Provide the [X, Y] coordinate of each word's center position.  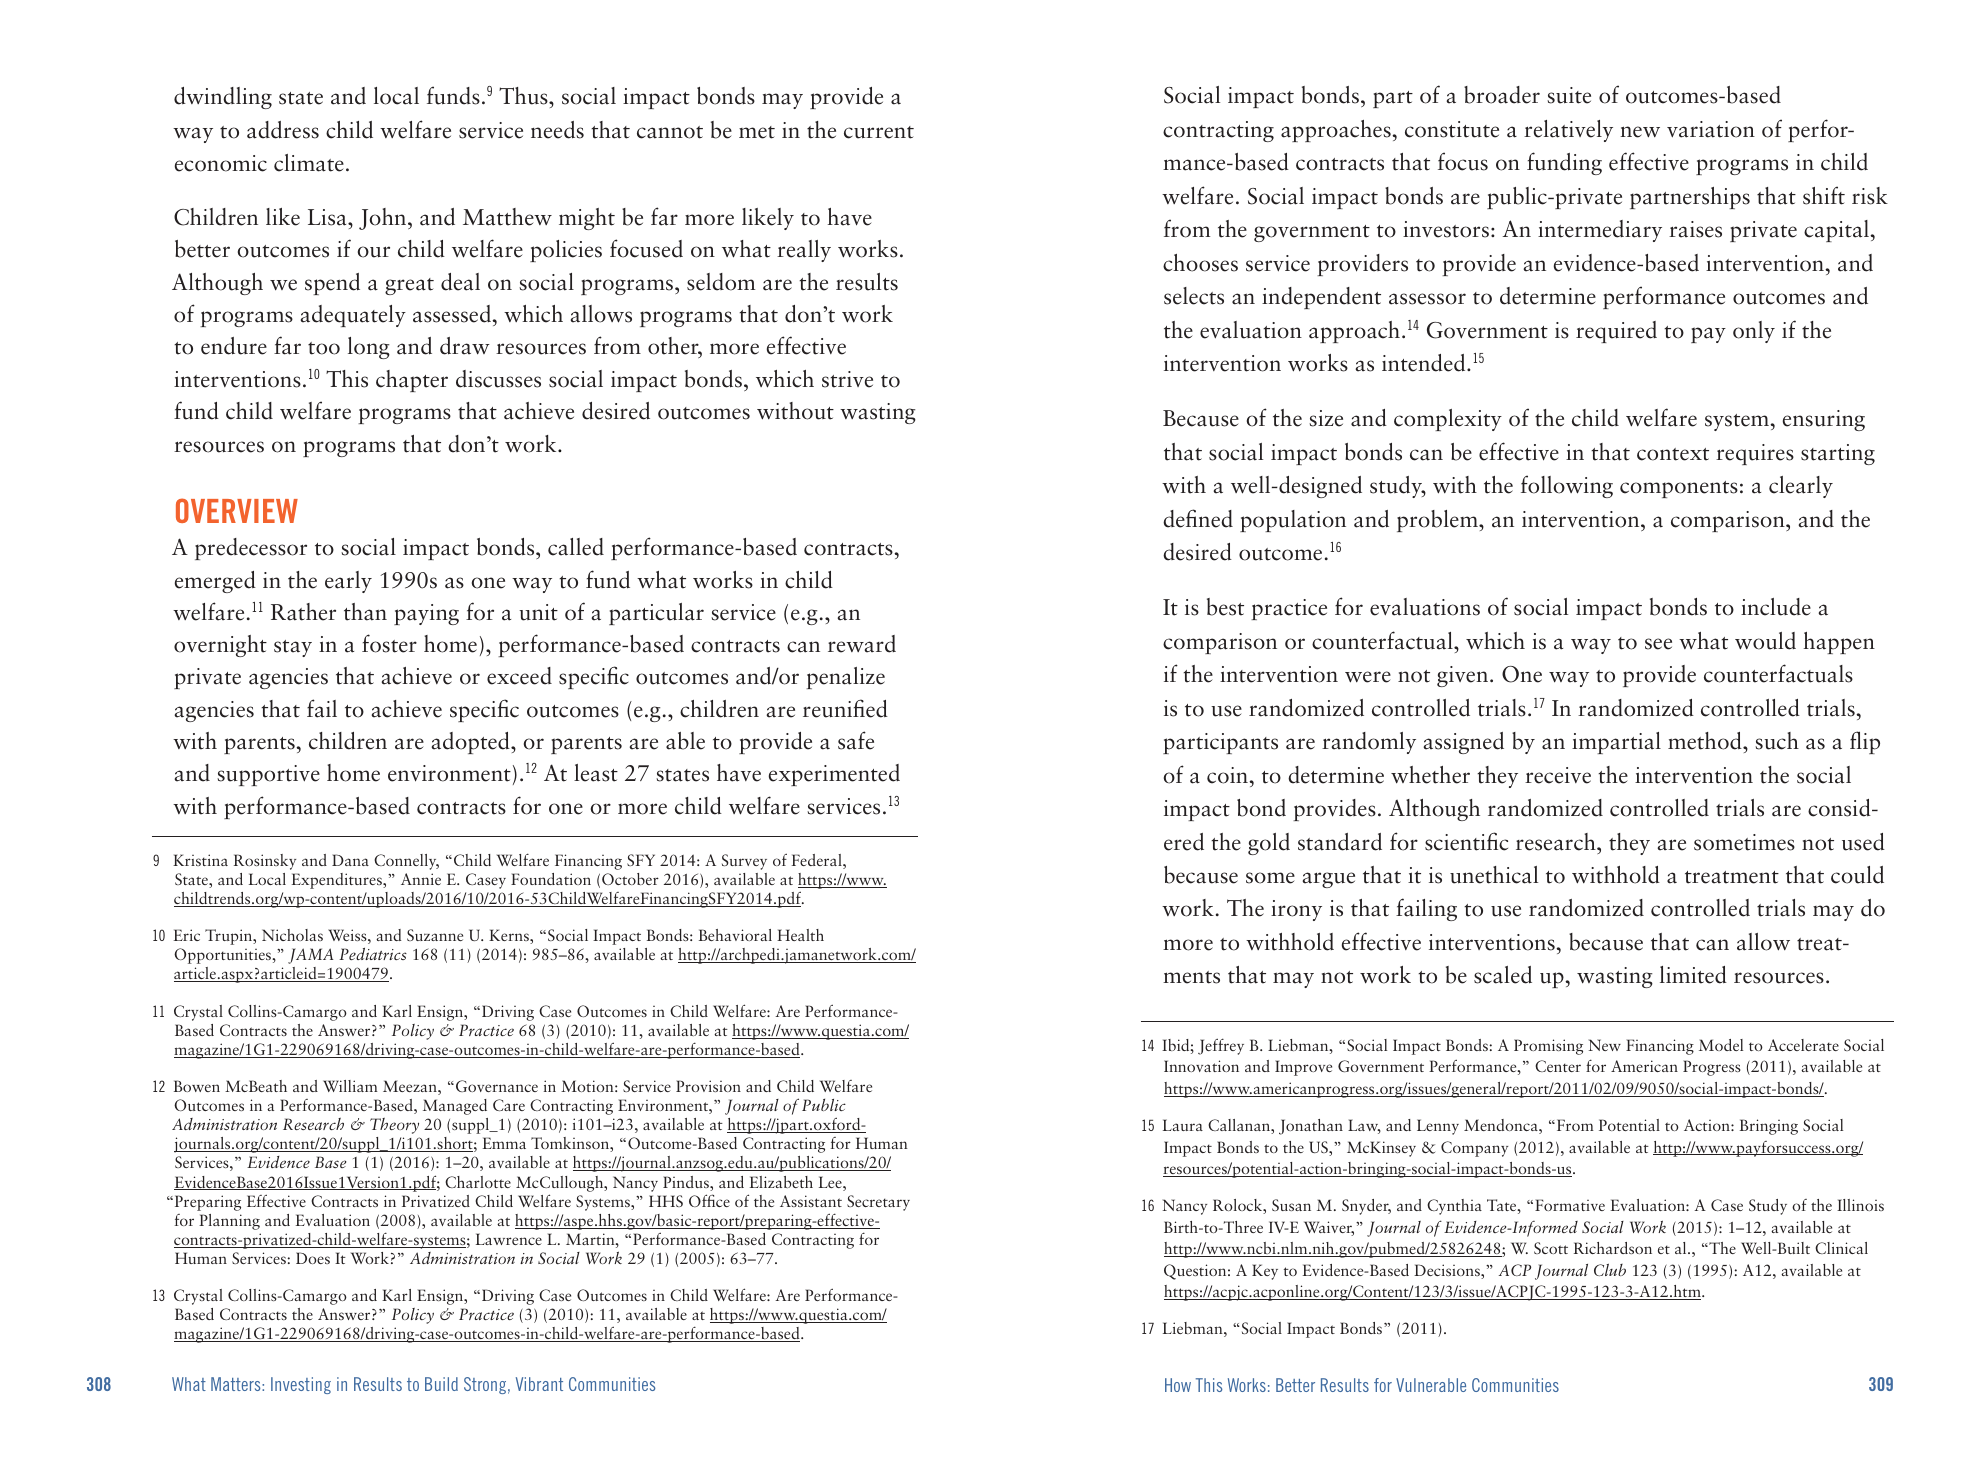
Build [441, 1384]
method [1706, 741]
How [1178, 1385]
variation [1711, 129]
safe [856, 740]
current [879, 132]
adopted [472, 743]
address [283, 130]
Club [1610, 1270]
